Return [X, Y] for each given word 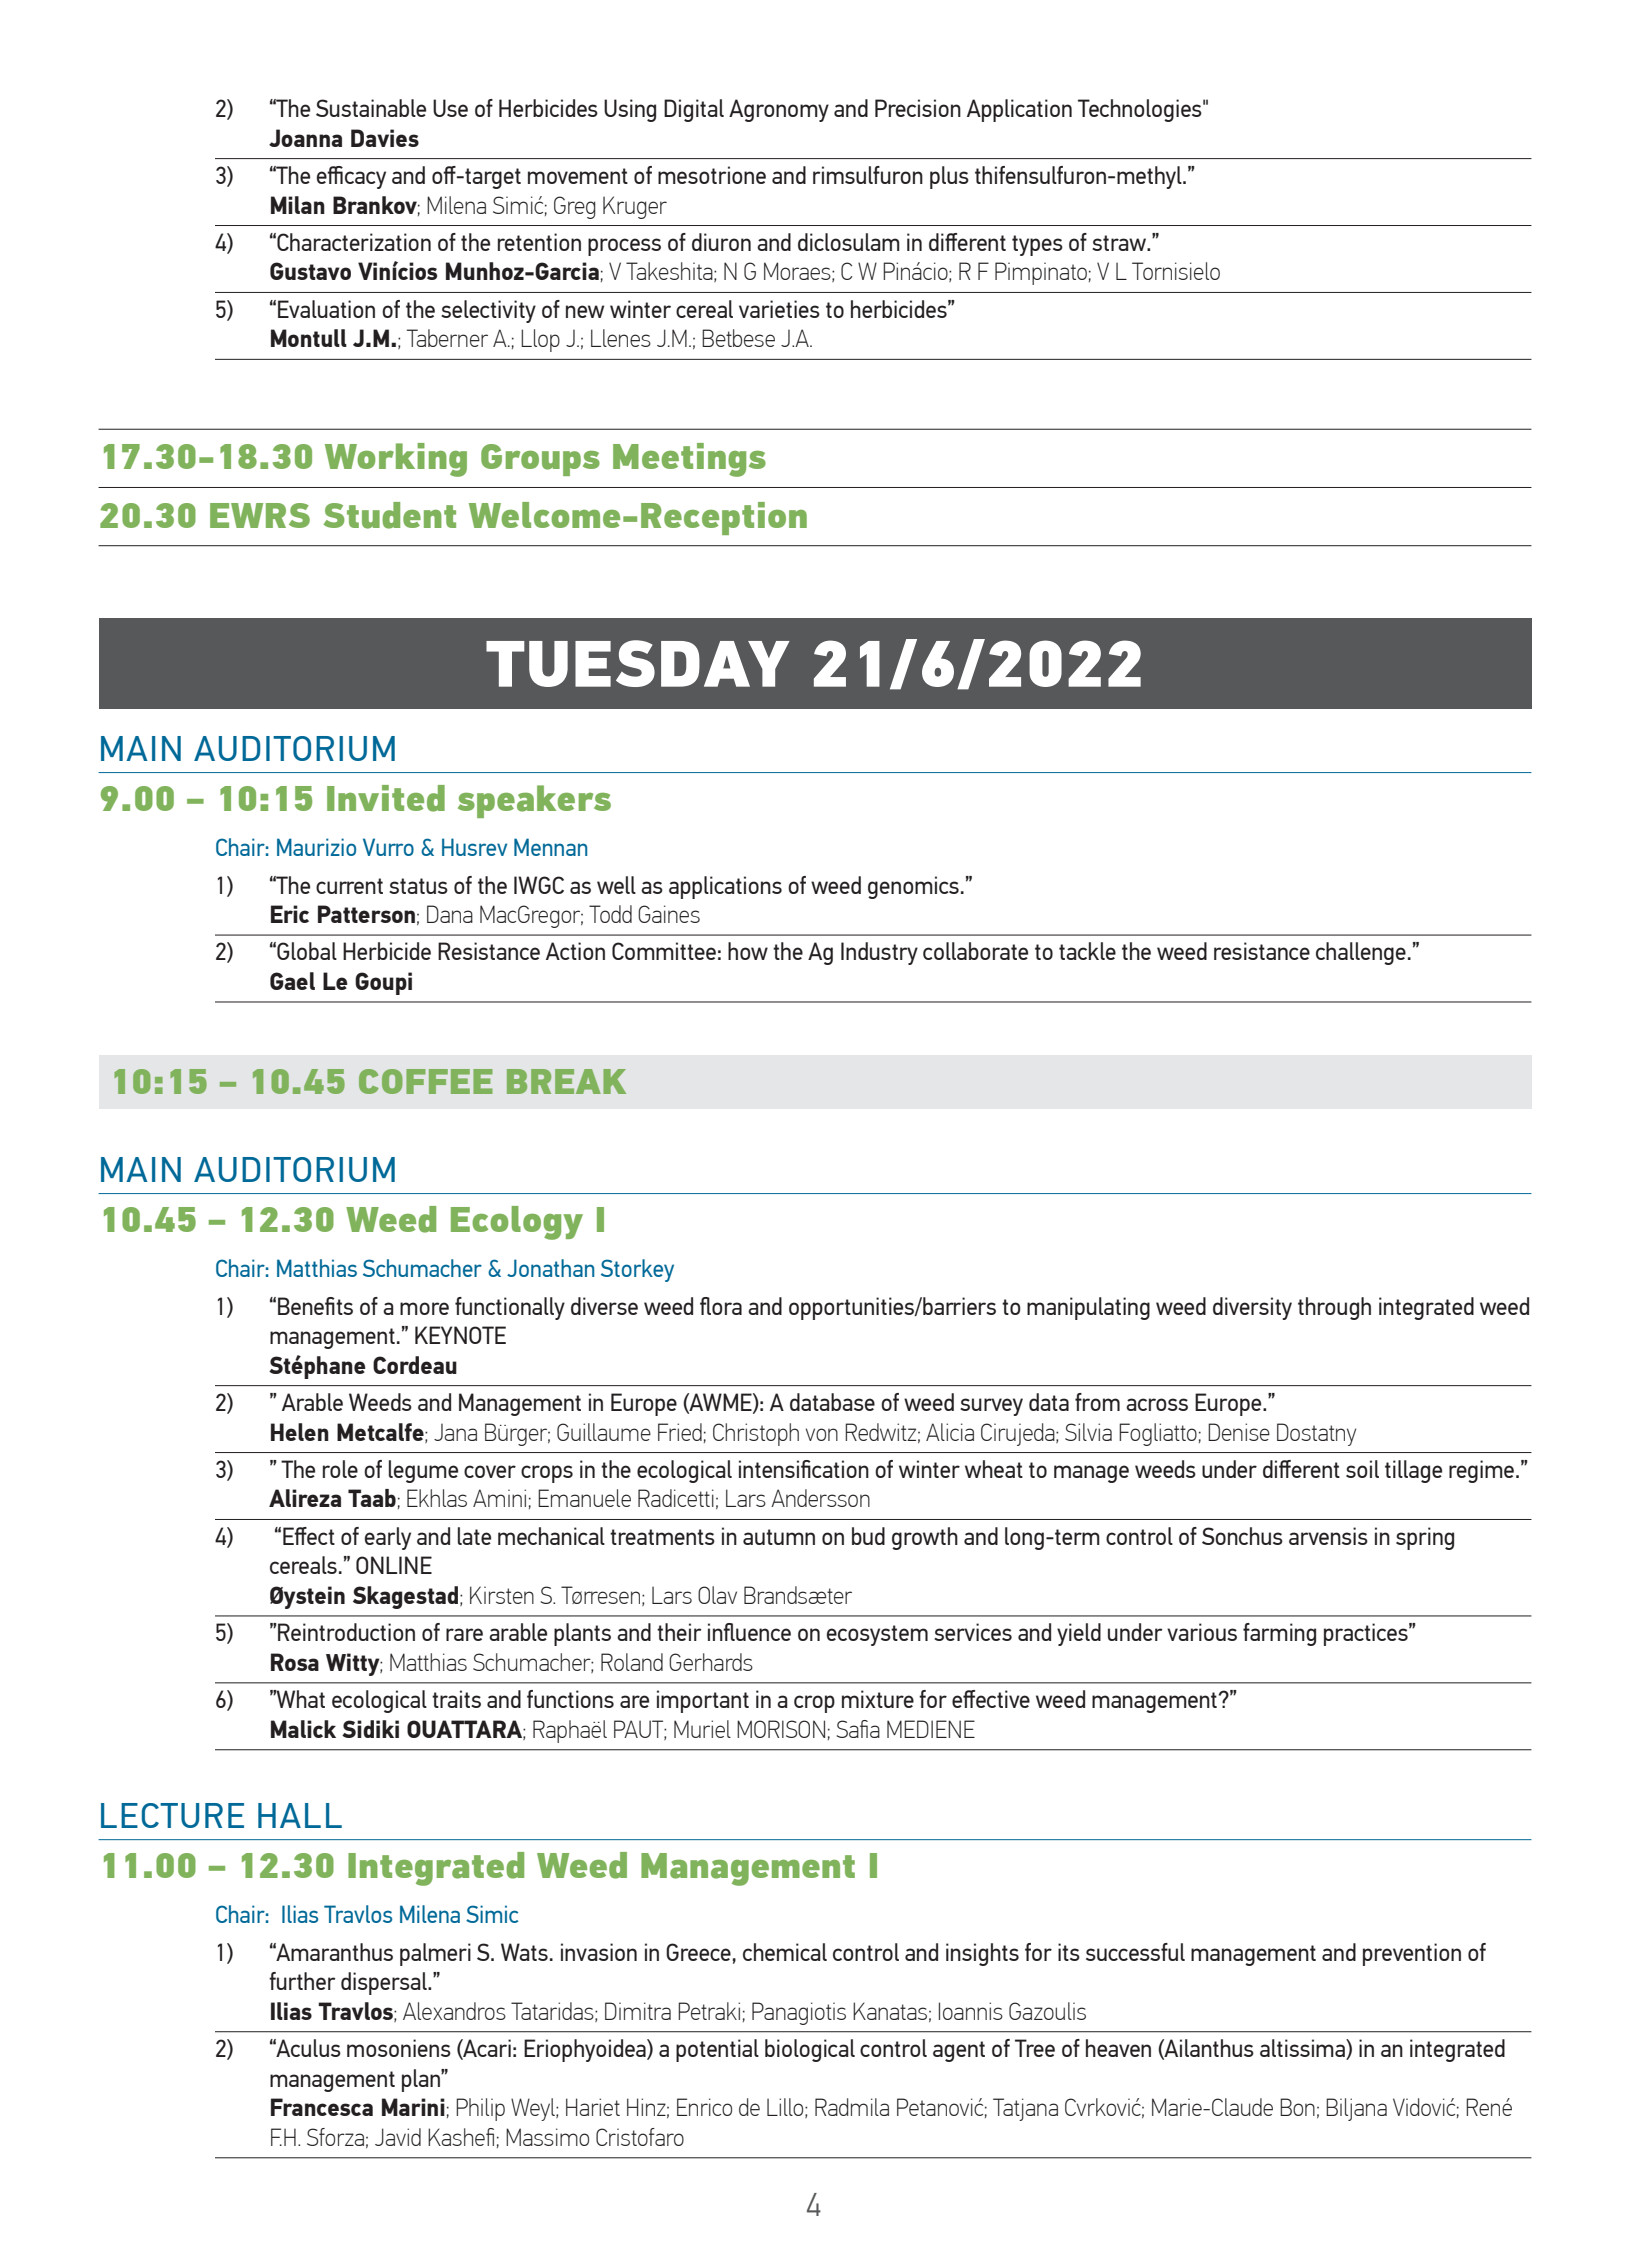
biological [810, 2050]
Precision [918, 108]
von [822, 1434]
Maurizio [316, 847]
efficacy [351, 177]
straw [1120, 243]
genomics [913, 887]
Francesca [322, 2107]
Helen [300, 1432]
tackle [1087, 951]
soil [1362, 1469]
